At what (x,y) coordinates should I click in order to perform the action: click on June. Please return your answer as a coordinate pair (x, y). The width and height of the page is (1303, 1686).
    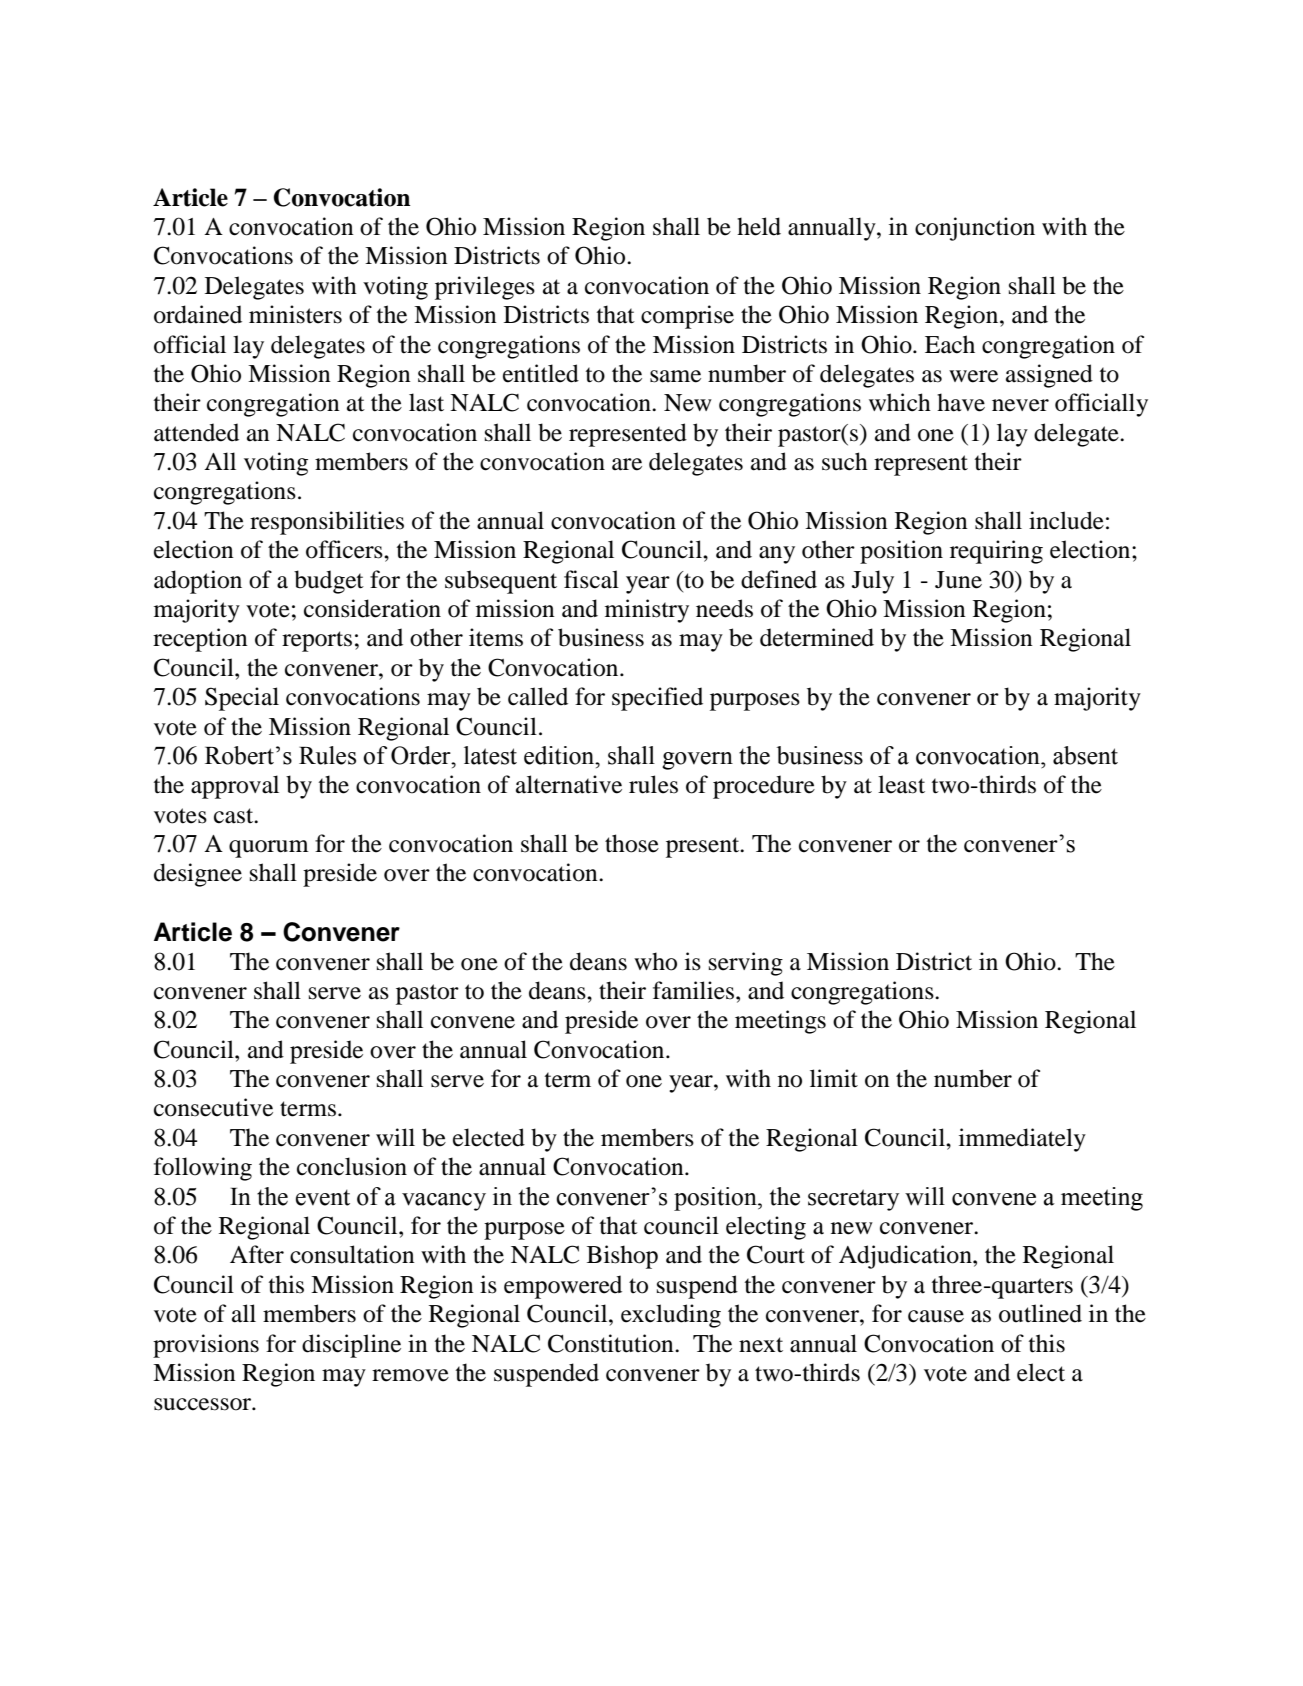
    Looking at the image, I should click on (958, 580).
